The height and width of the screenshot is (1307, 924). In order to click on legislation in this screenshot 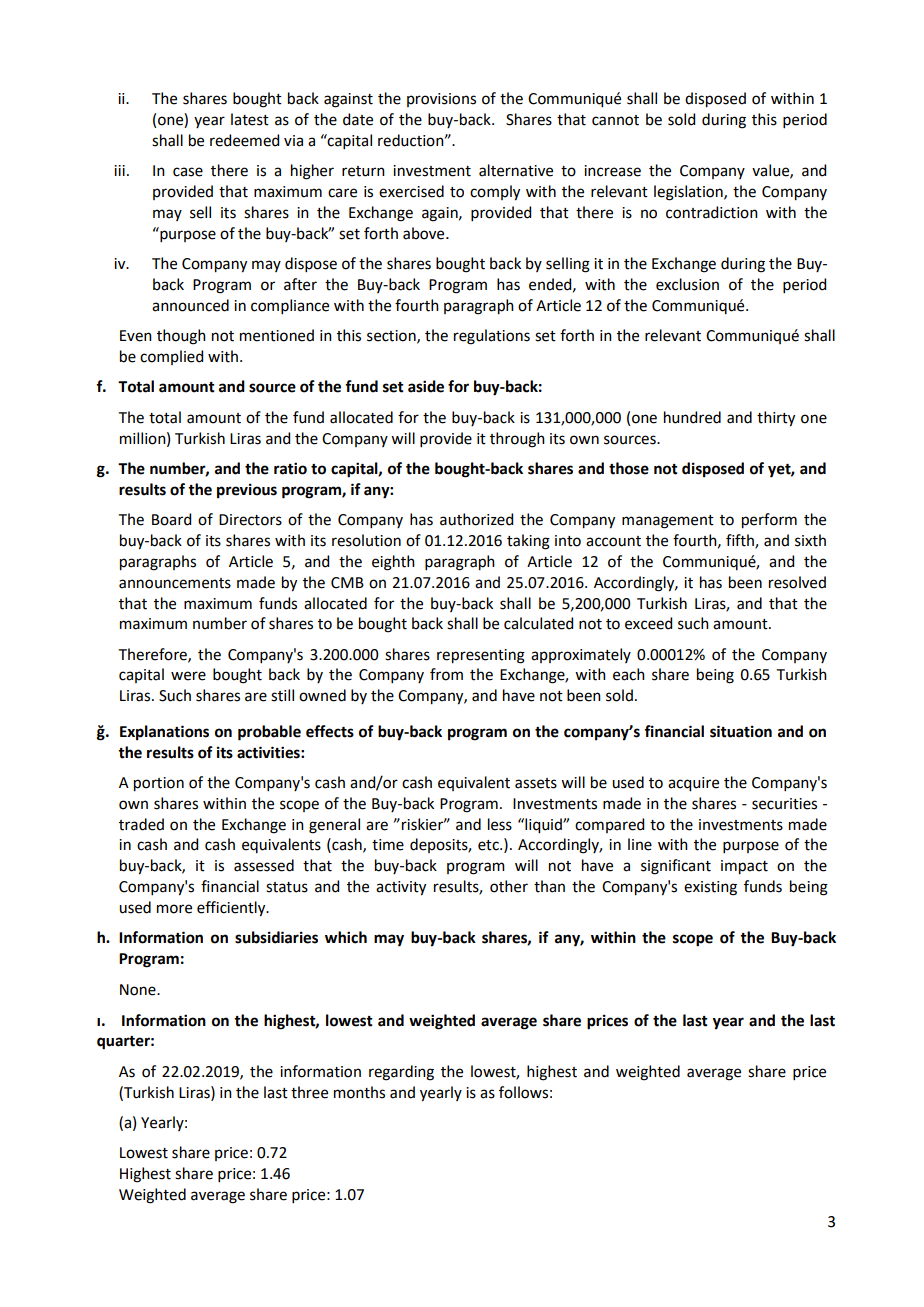, I will do `click(689, 193)`.
